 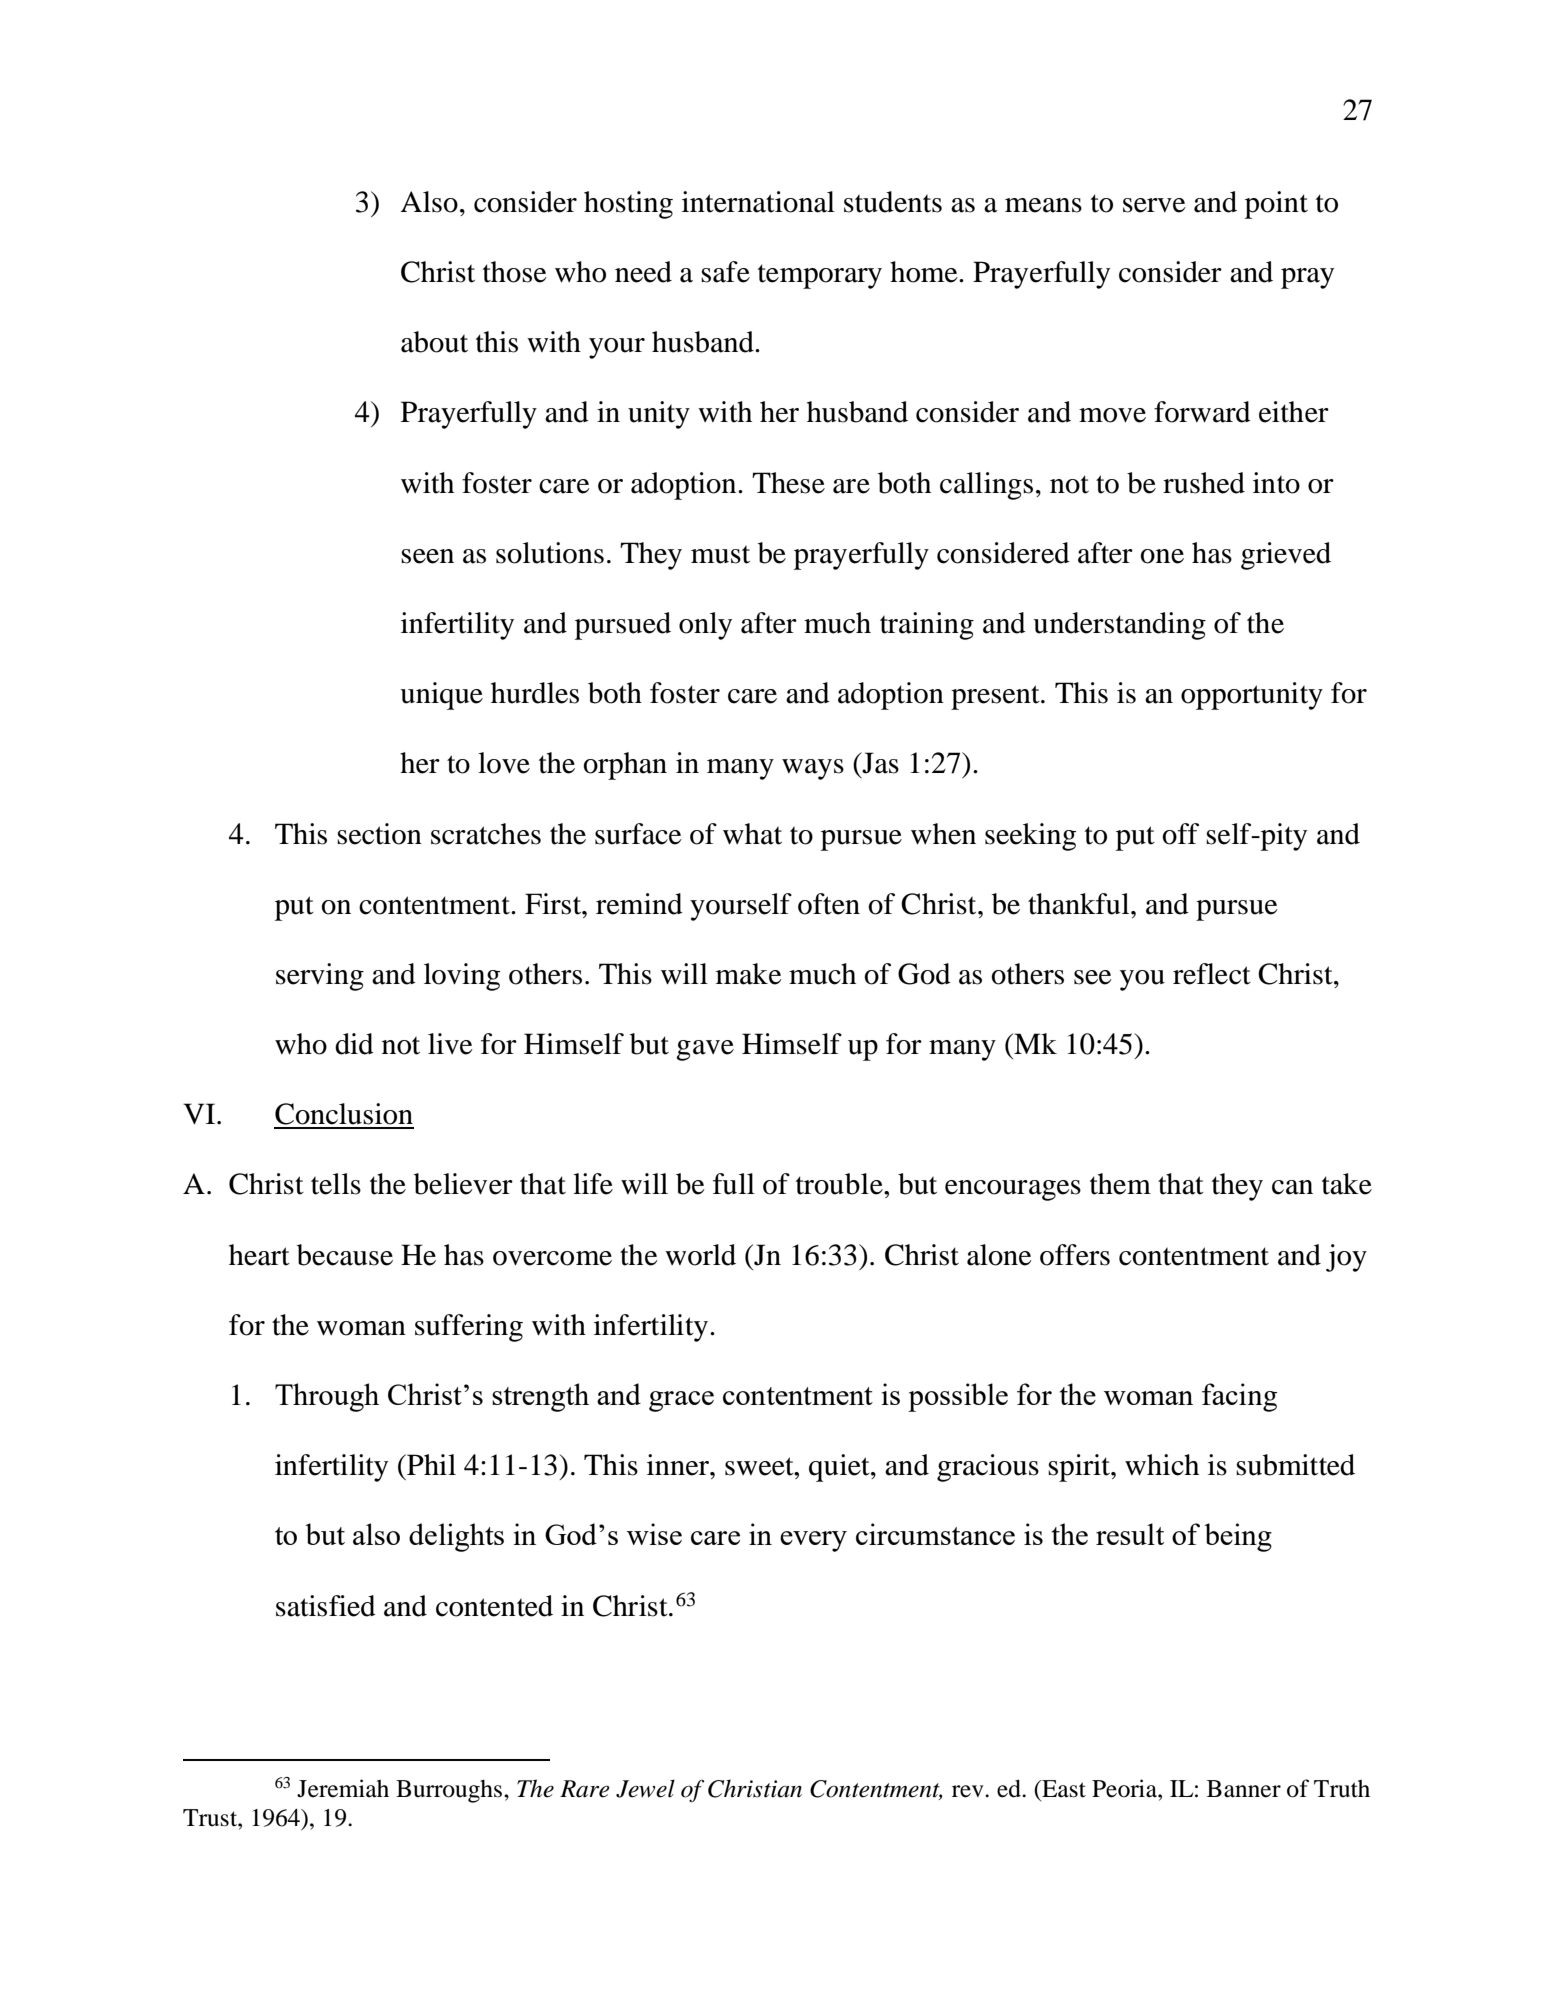 What do you see at coordinates (840, 1184) in the document?
I see `trouble` at bounding box center [840, 1184].
